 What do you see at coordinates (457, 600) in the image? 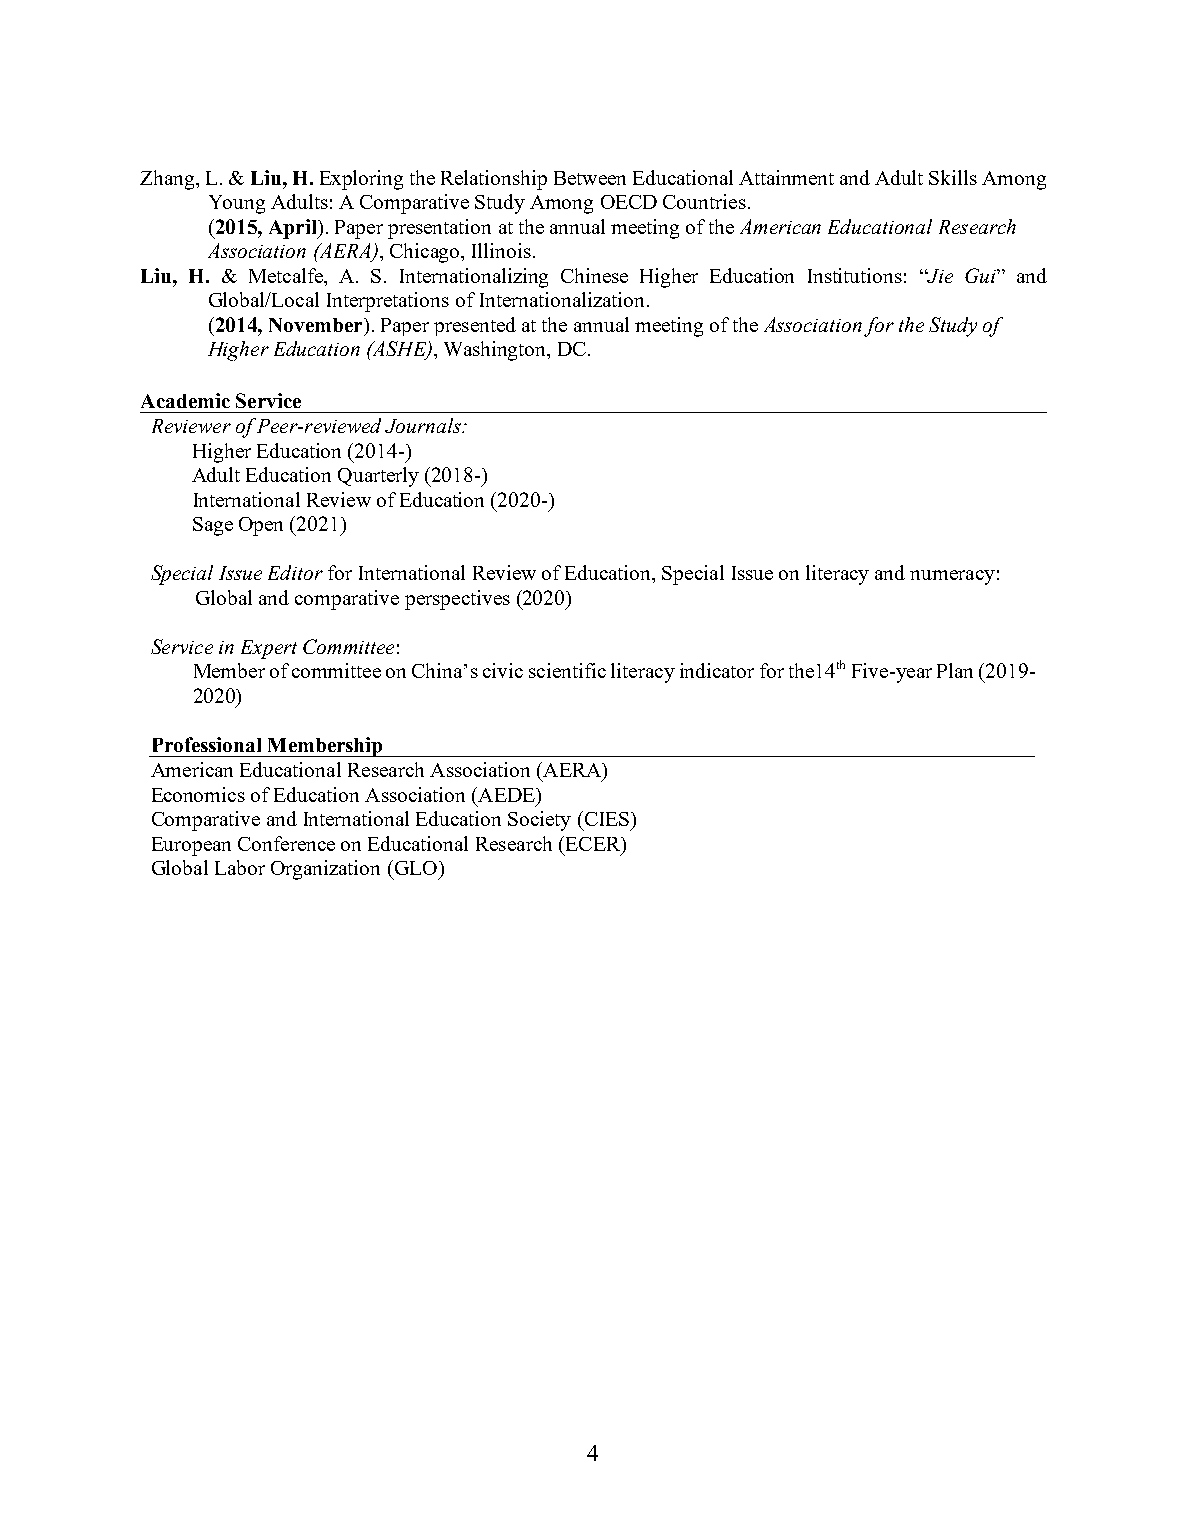
I see `perspectives` at bounding box center [457, 600].
